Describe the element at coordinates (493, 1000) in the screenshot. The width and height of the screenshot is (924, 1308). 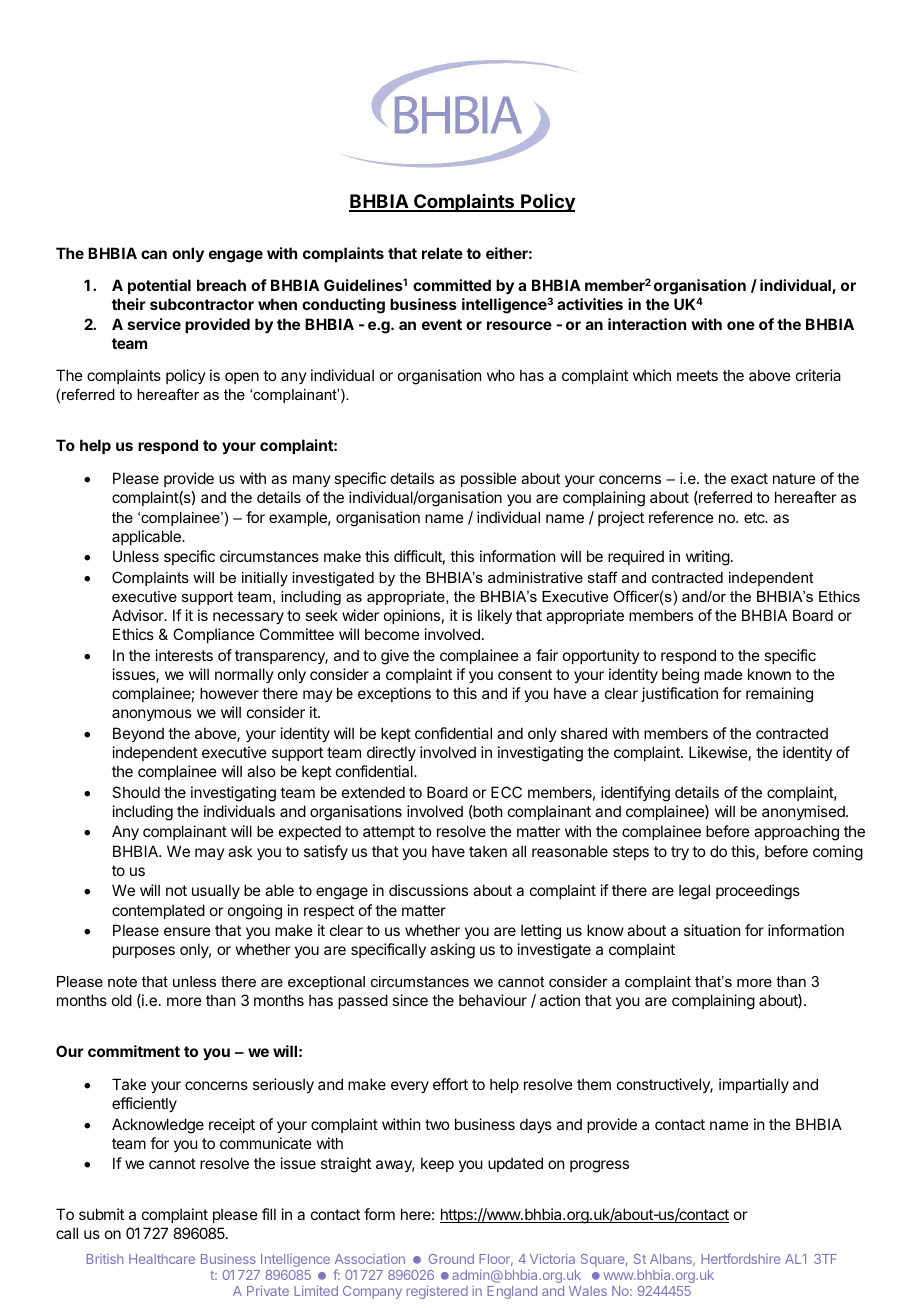
I see `behaviour` at that location.
